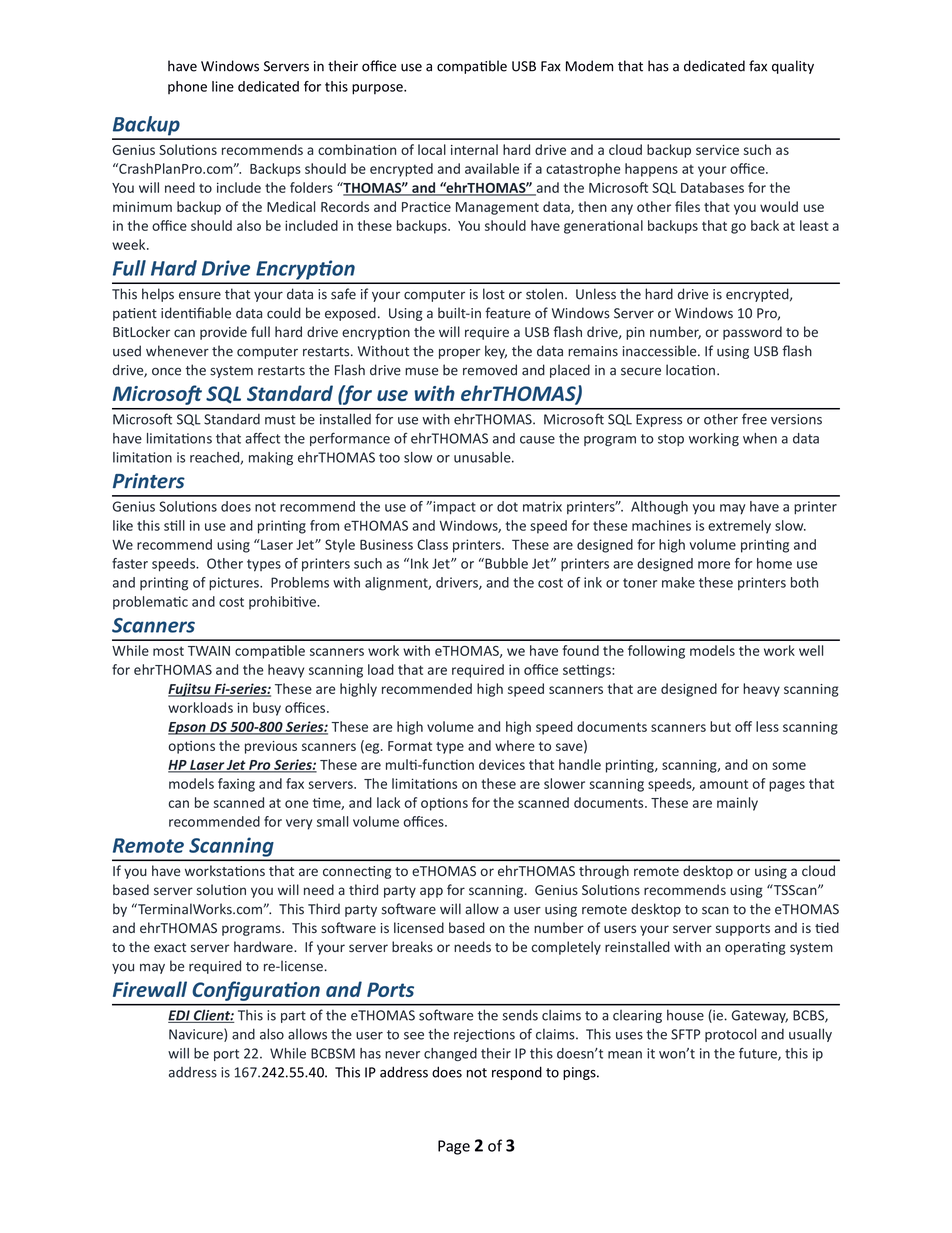 This screenshot has width=952, height=1233. What do you see at coordinates (474, 149) in the screenshot?
I see `internal` at bounding box center [474, 149].
